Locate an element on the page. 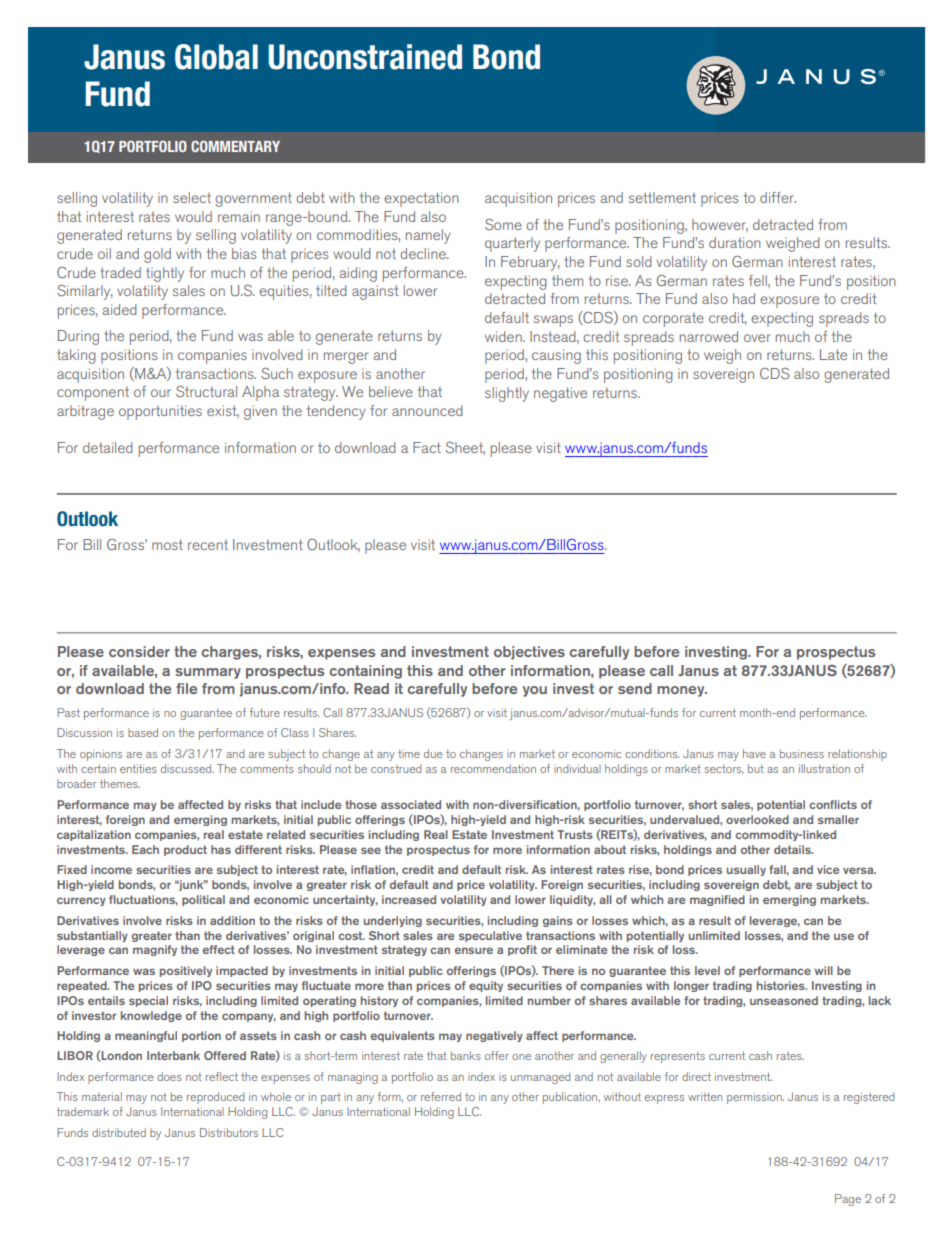 Image resolution: width=952 pixels, height=1233 pixels. distributed is located at coordinates (119, 1132).
